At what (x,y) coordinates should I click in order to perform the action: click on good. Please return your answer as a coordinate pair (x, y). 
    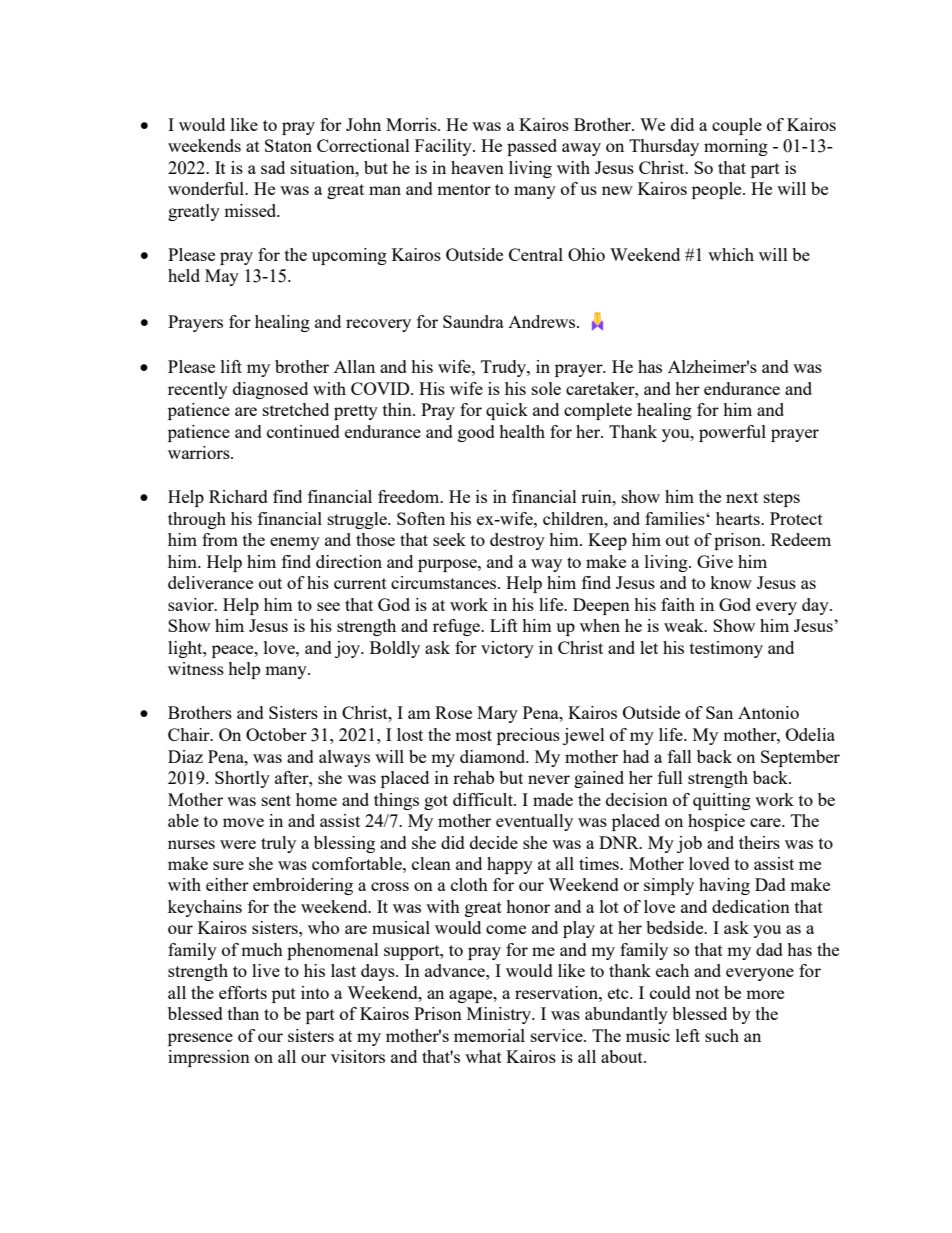
    Looking at the image, I should click on (476, 433).
